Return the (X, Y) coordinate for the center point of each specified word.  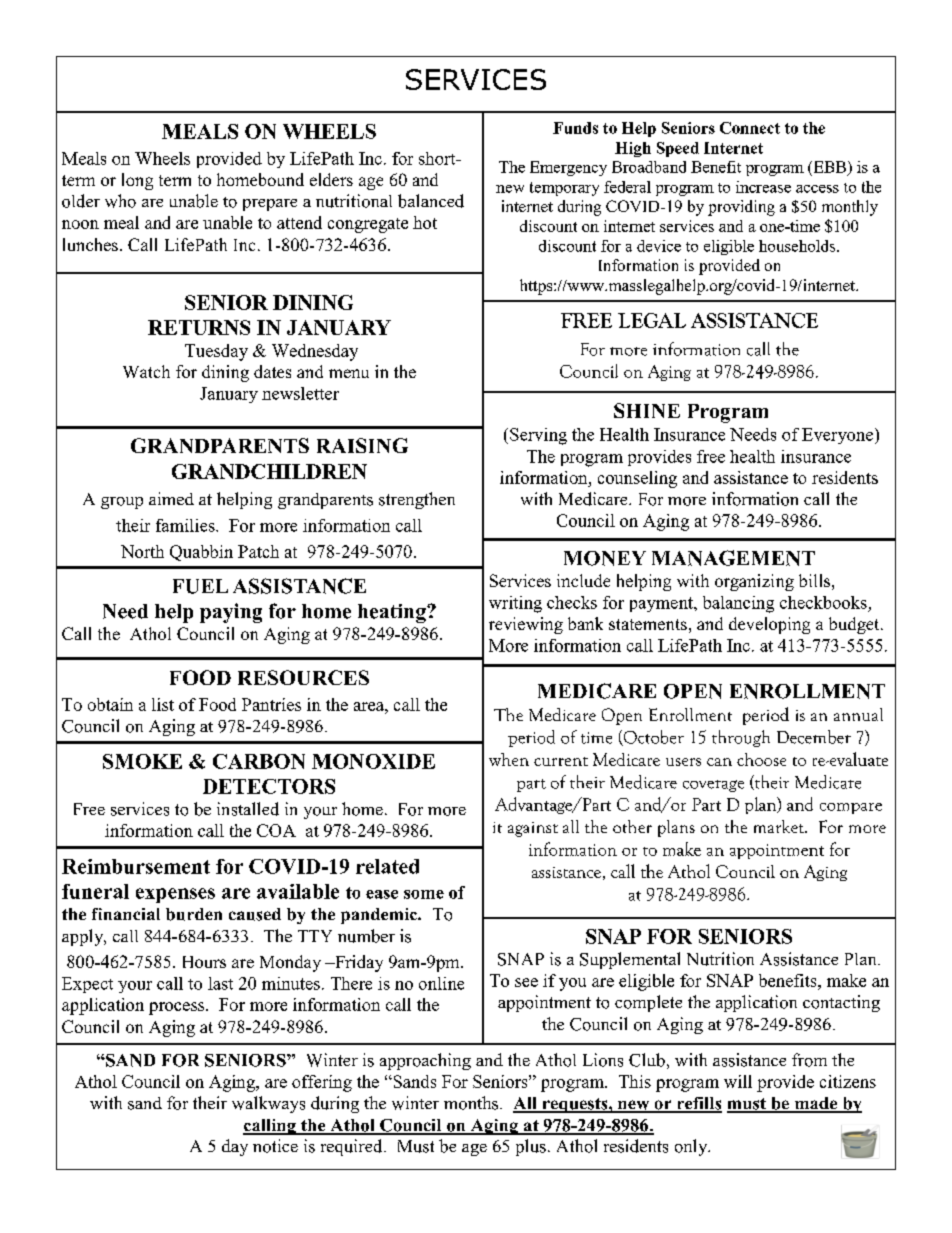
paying (231, 613)
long (137, 181)
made (815, 1104)
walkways (268, 1104)
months (472, 1103)
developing (769, 625)
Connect (750, 128)
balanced (431, 201)
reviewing (526, 625)
